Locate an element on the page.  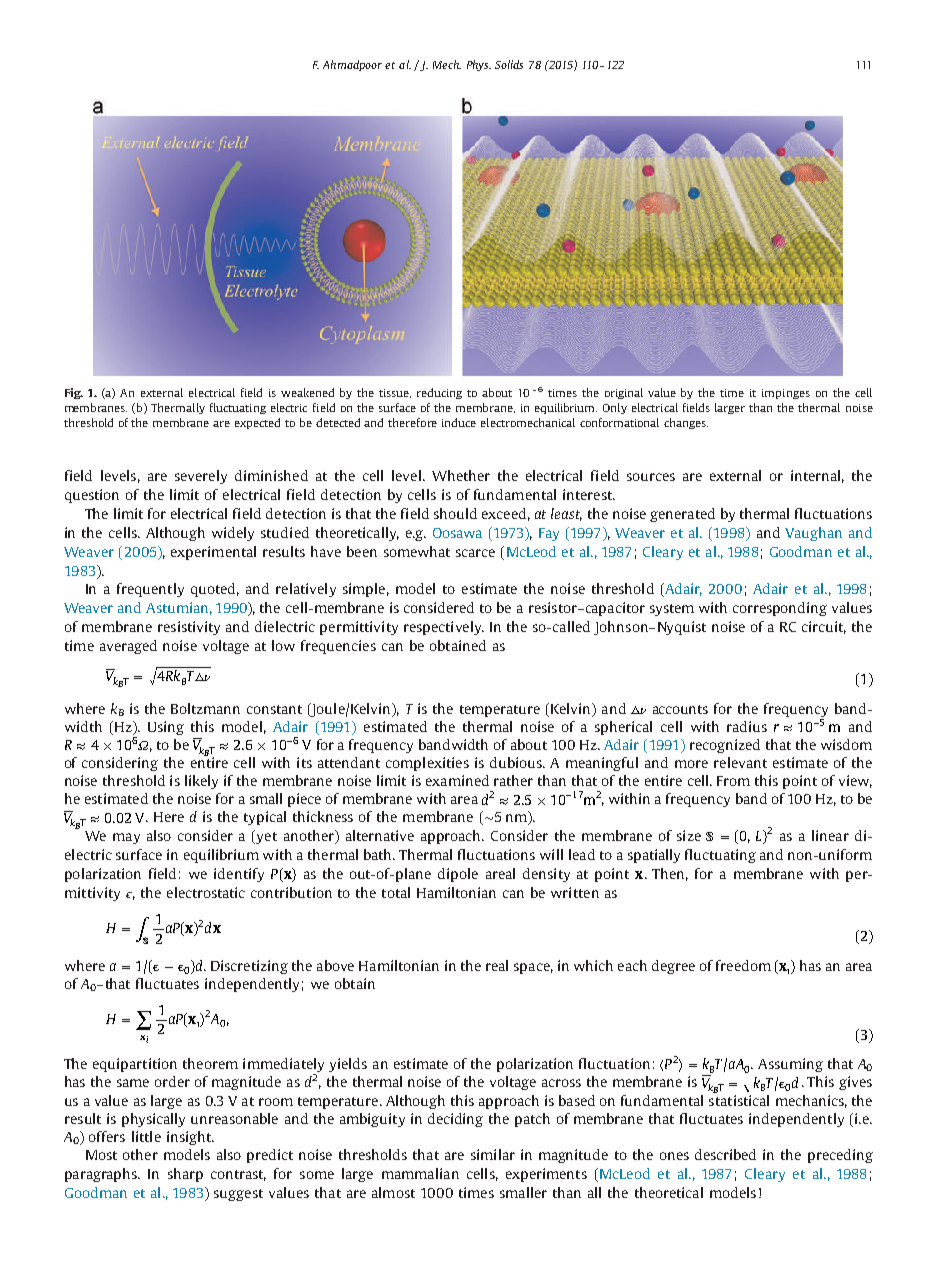
changes is located at coordinates (686, 423).
